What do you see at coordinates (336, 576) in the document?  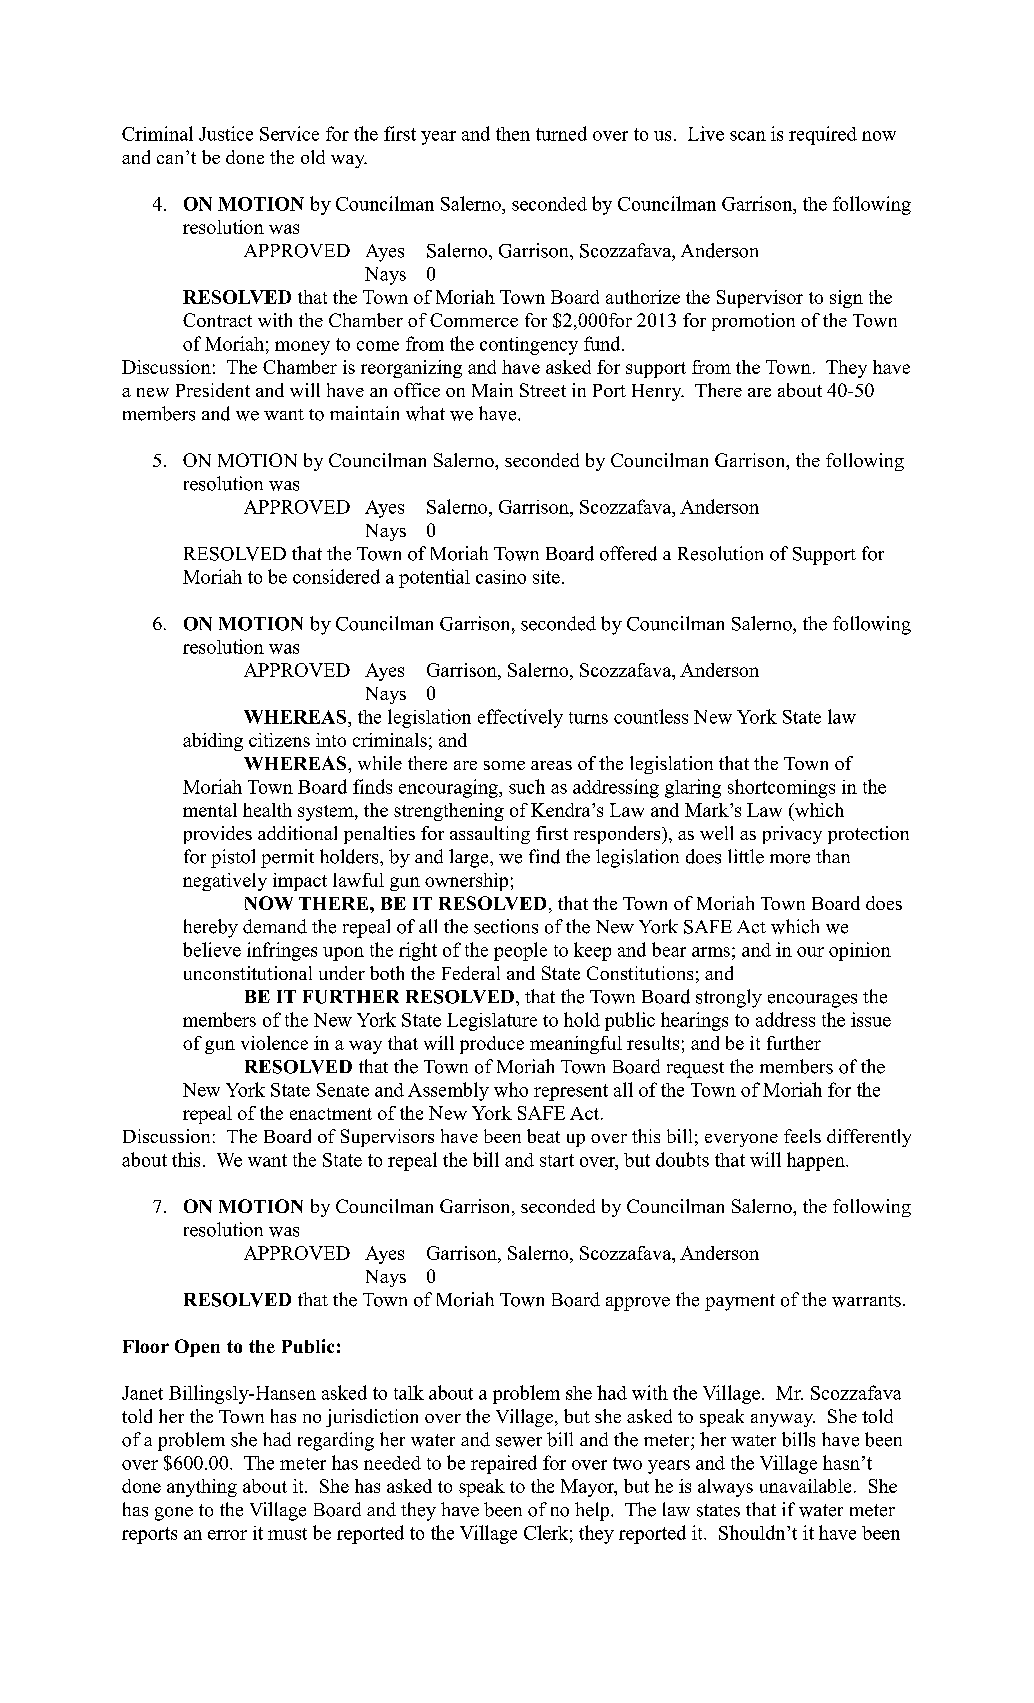 I see `considered` at bounding box center [336, 576].
